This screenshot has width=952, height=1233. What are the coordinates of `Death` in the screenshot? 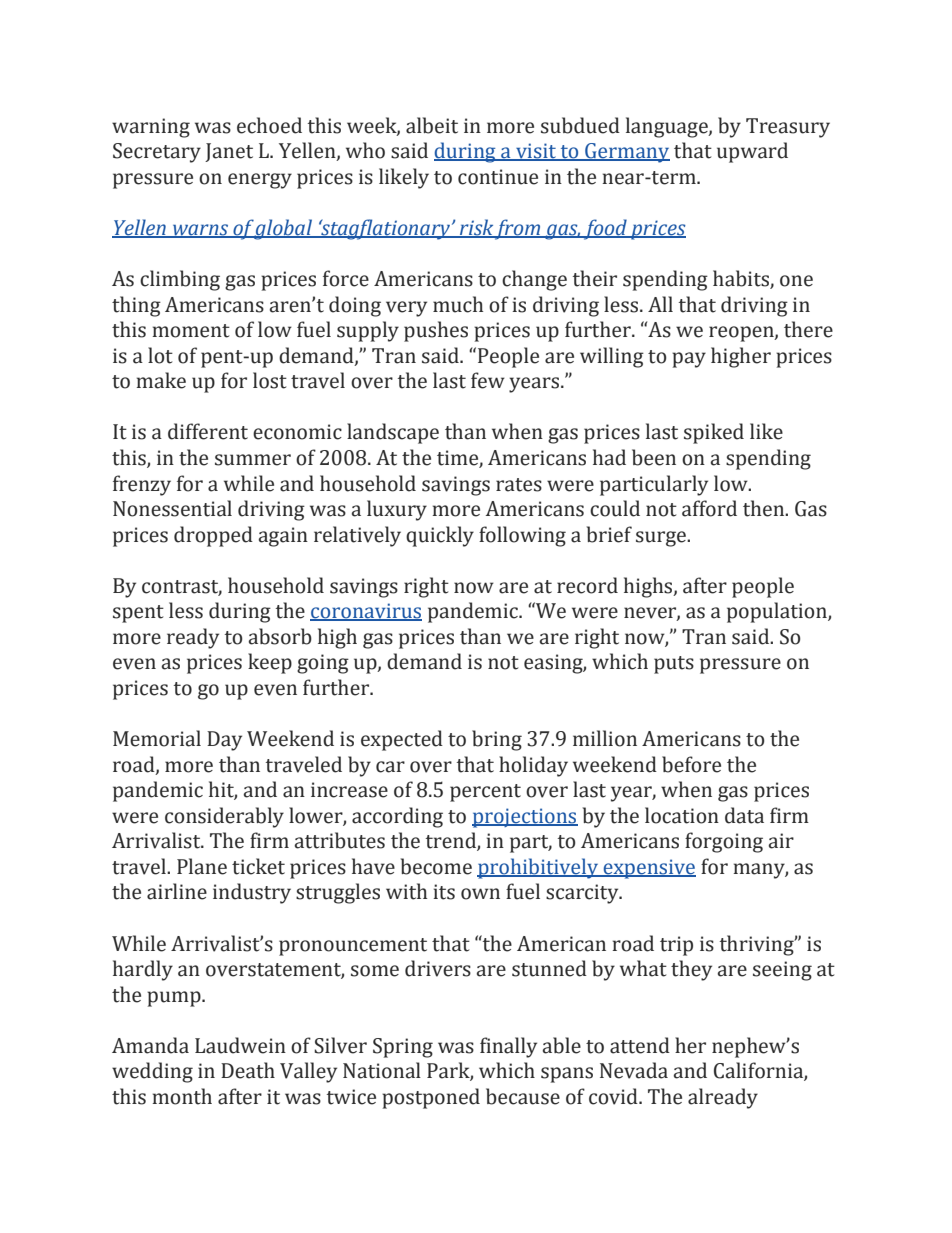 It's located at (248, 1070).
